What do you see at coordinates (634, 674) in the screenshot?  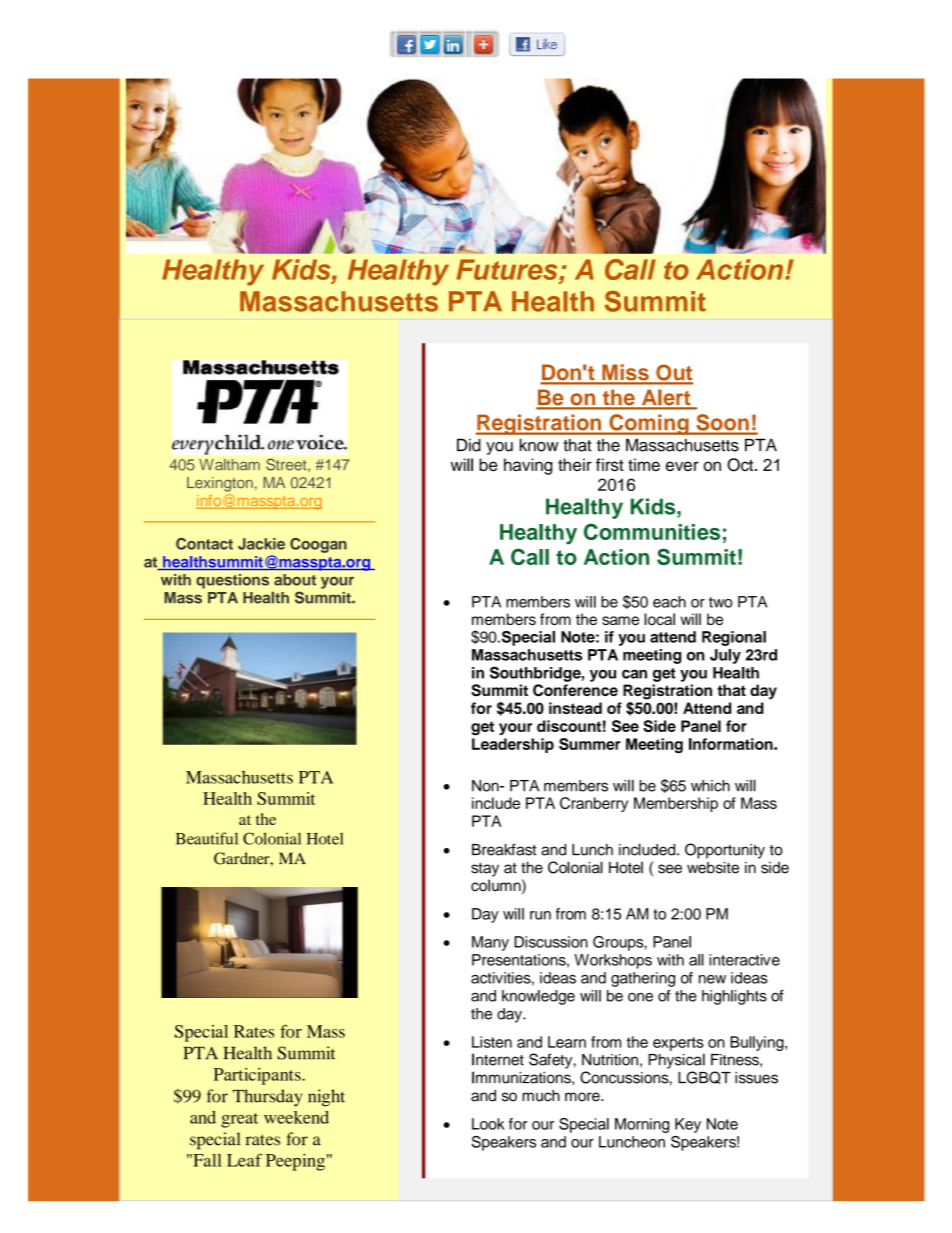 I see `can` at bounding box center [634, 674].
